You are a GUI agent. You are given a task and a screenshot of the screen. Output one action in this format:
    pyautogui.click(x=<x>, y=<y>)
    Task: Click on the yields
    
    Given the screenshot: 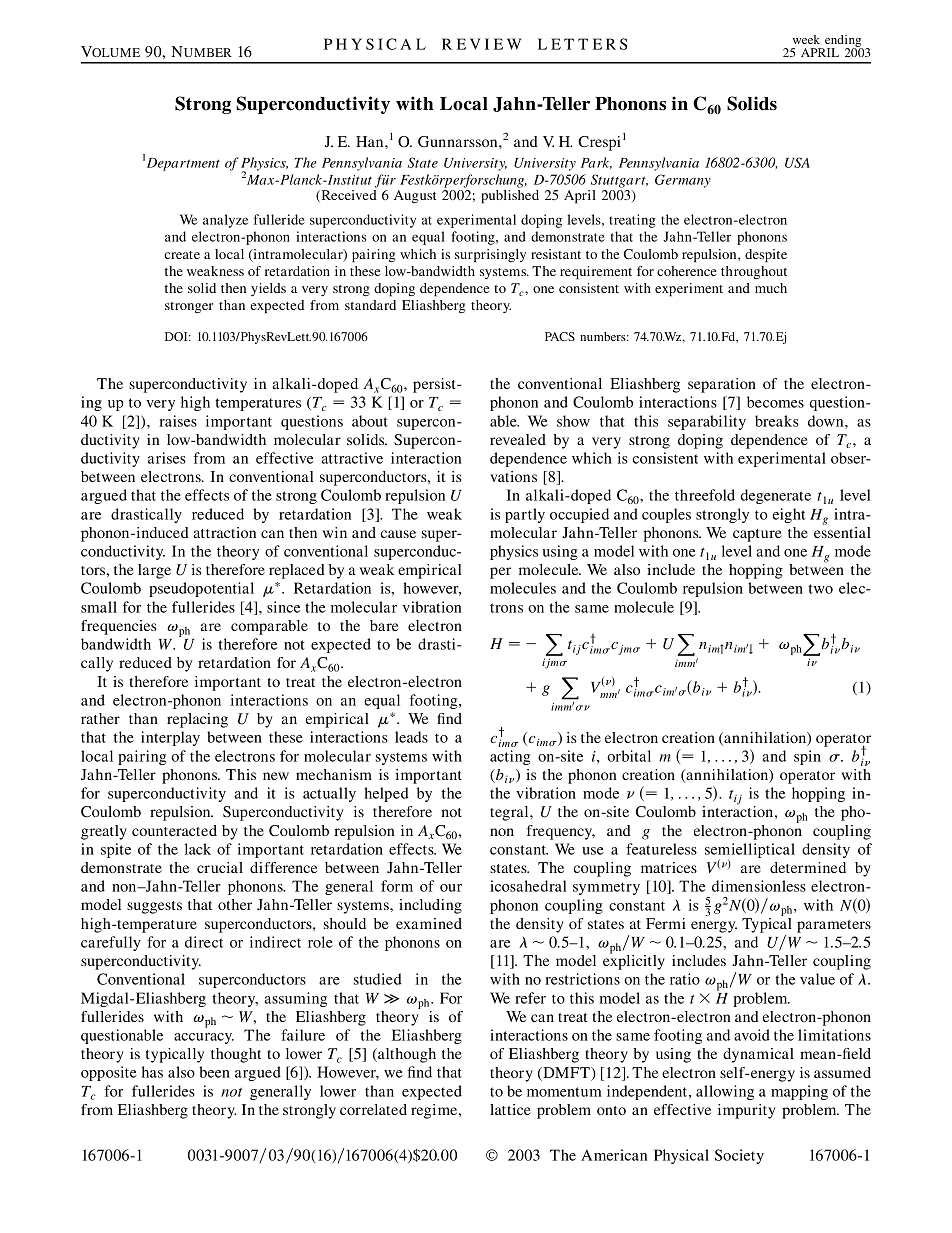 What is the action you would take?
    pyautogui.click(x=268, y=289)
